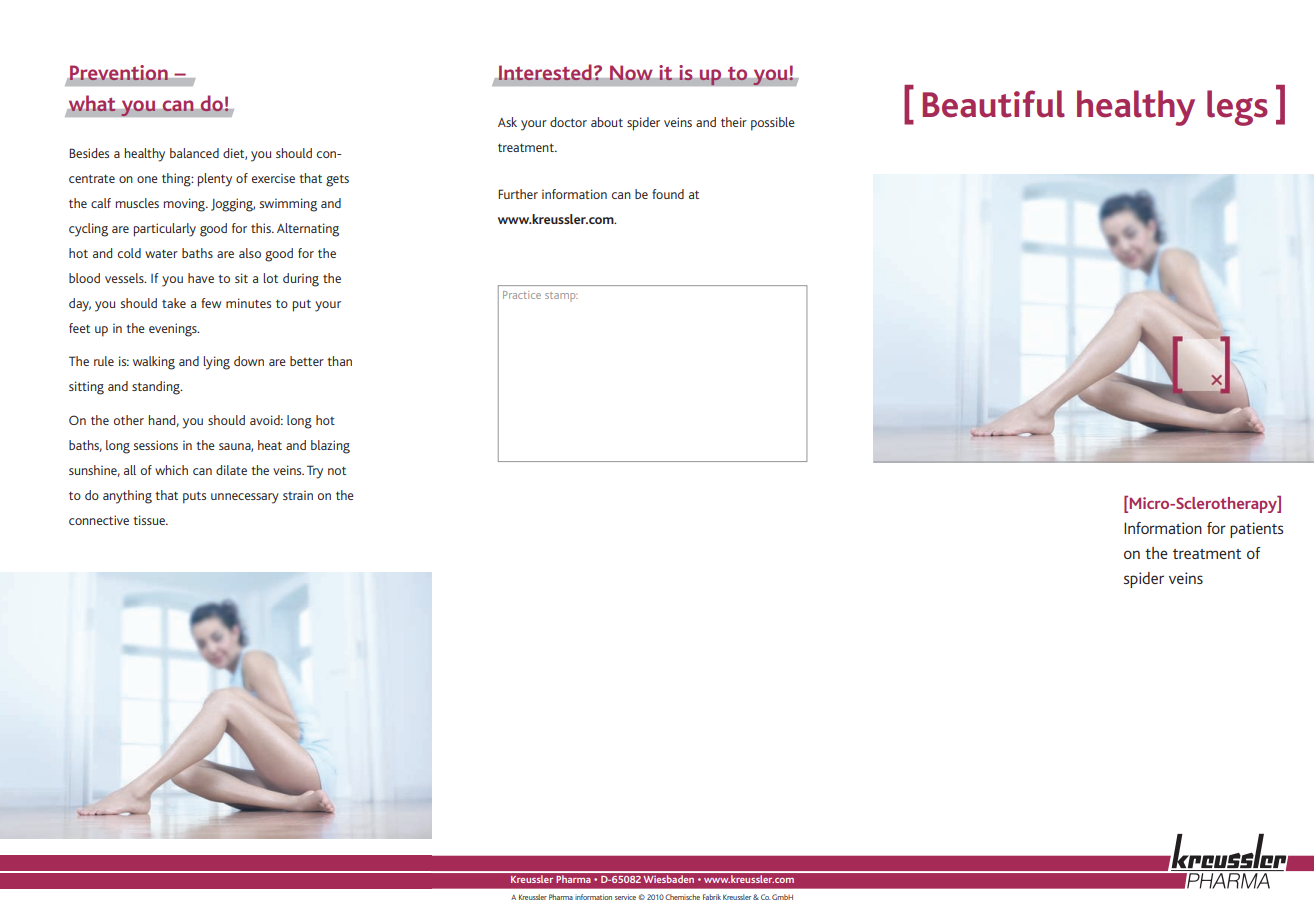 This screenshot has width=1314, height=924. Describe the element at coordinates (561, 297) in the screenshot. I see `stamp` at that location.
